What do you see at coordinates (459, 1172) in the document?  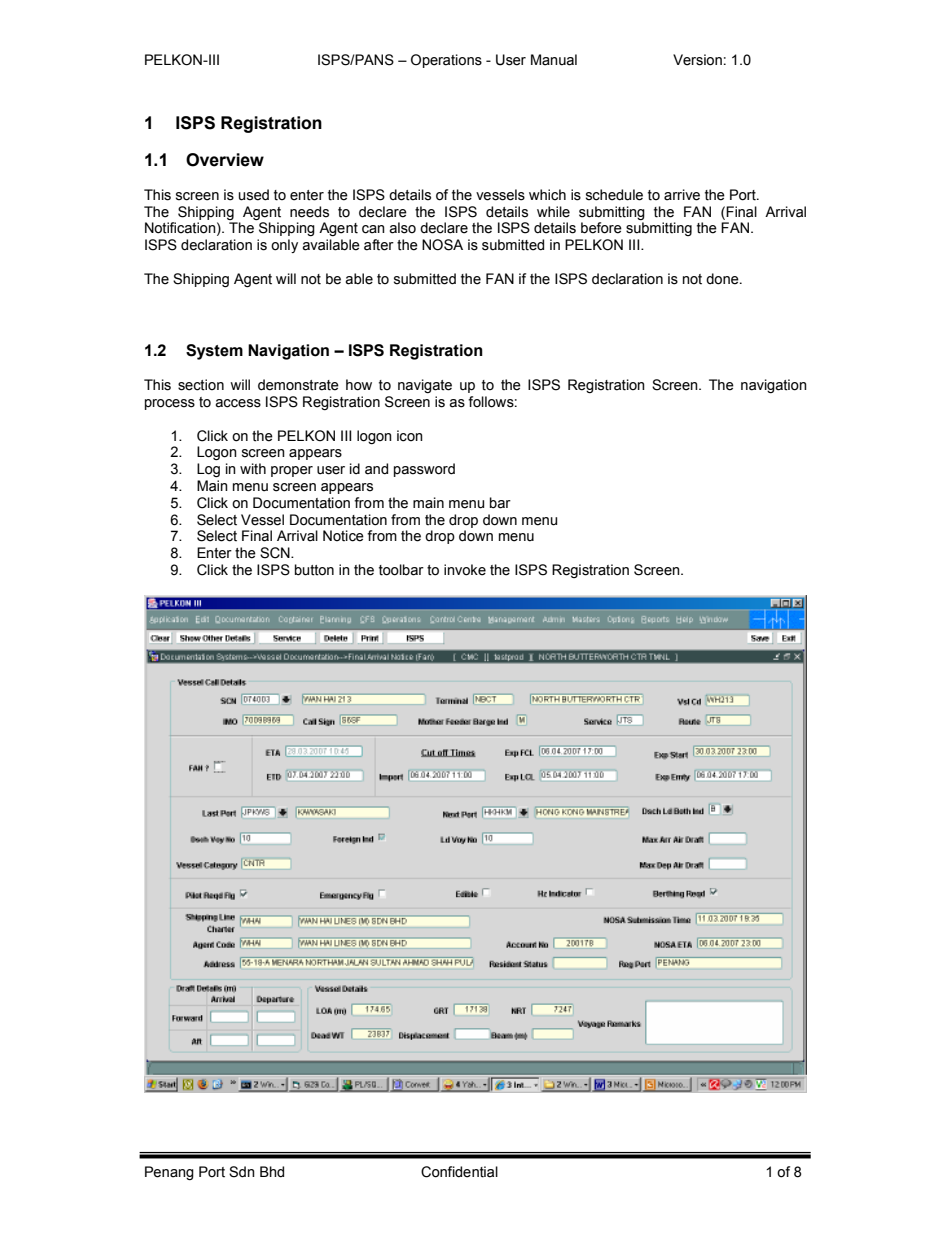 I see `Confidential` at bounding box center [459, 1172].
